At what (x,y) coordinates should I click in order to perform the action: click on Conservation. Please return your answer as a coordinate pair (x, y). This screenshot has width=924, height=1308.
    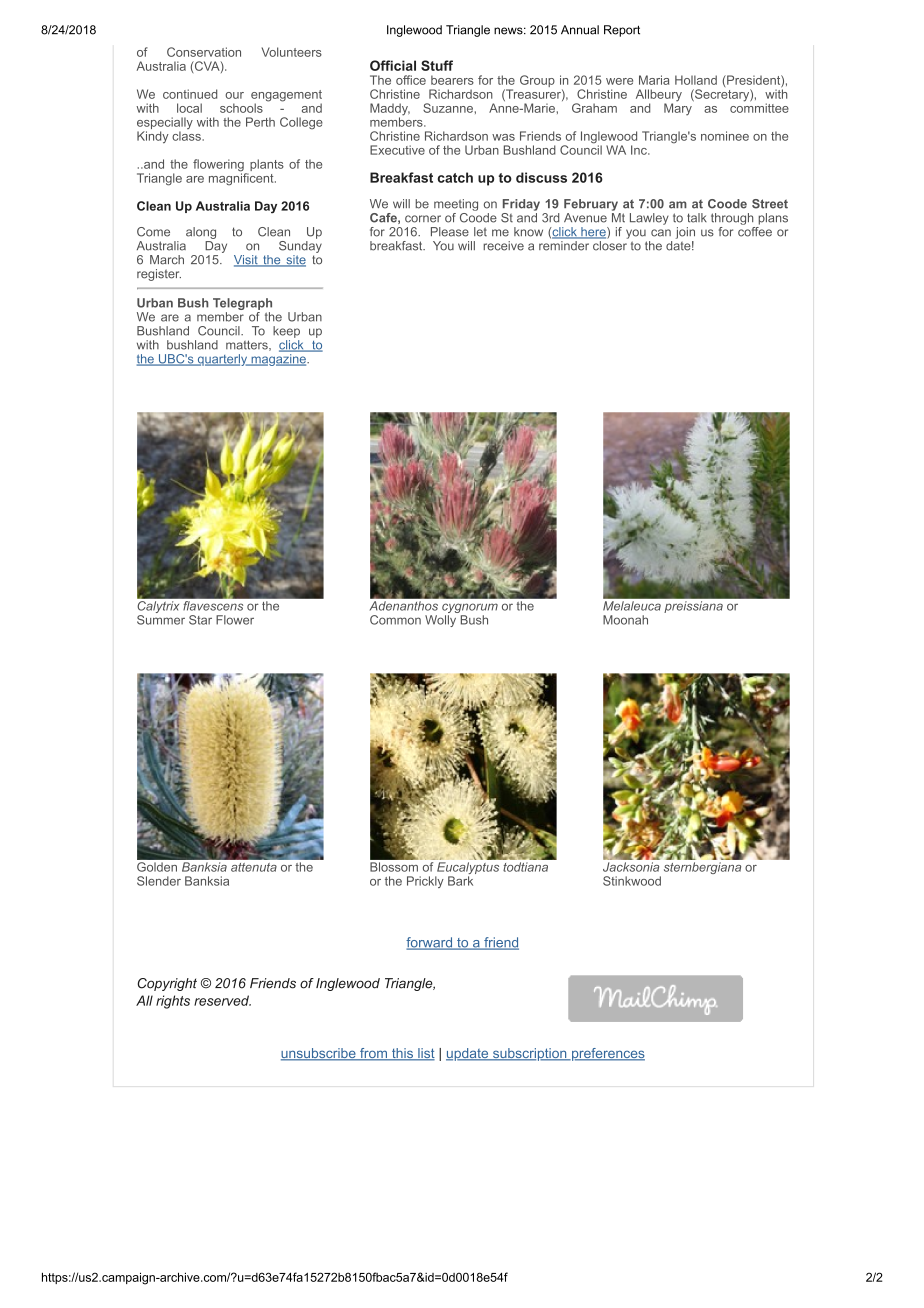
    Looking at the image, I should click on (204, 52).
